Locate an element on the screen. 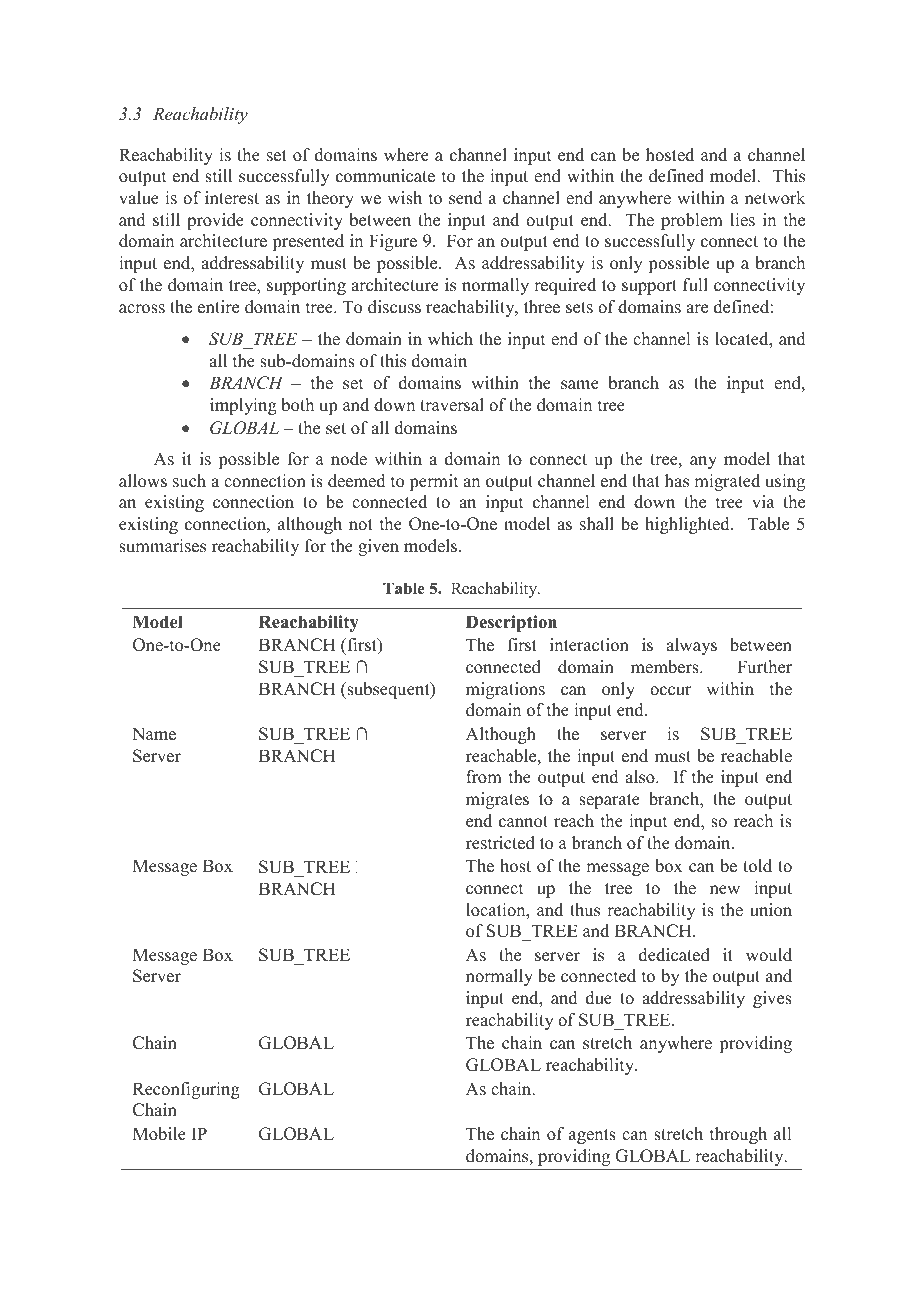 The image size is (924, 1308). permit is located at coordinates (434, 482).
